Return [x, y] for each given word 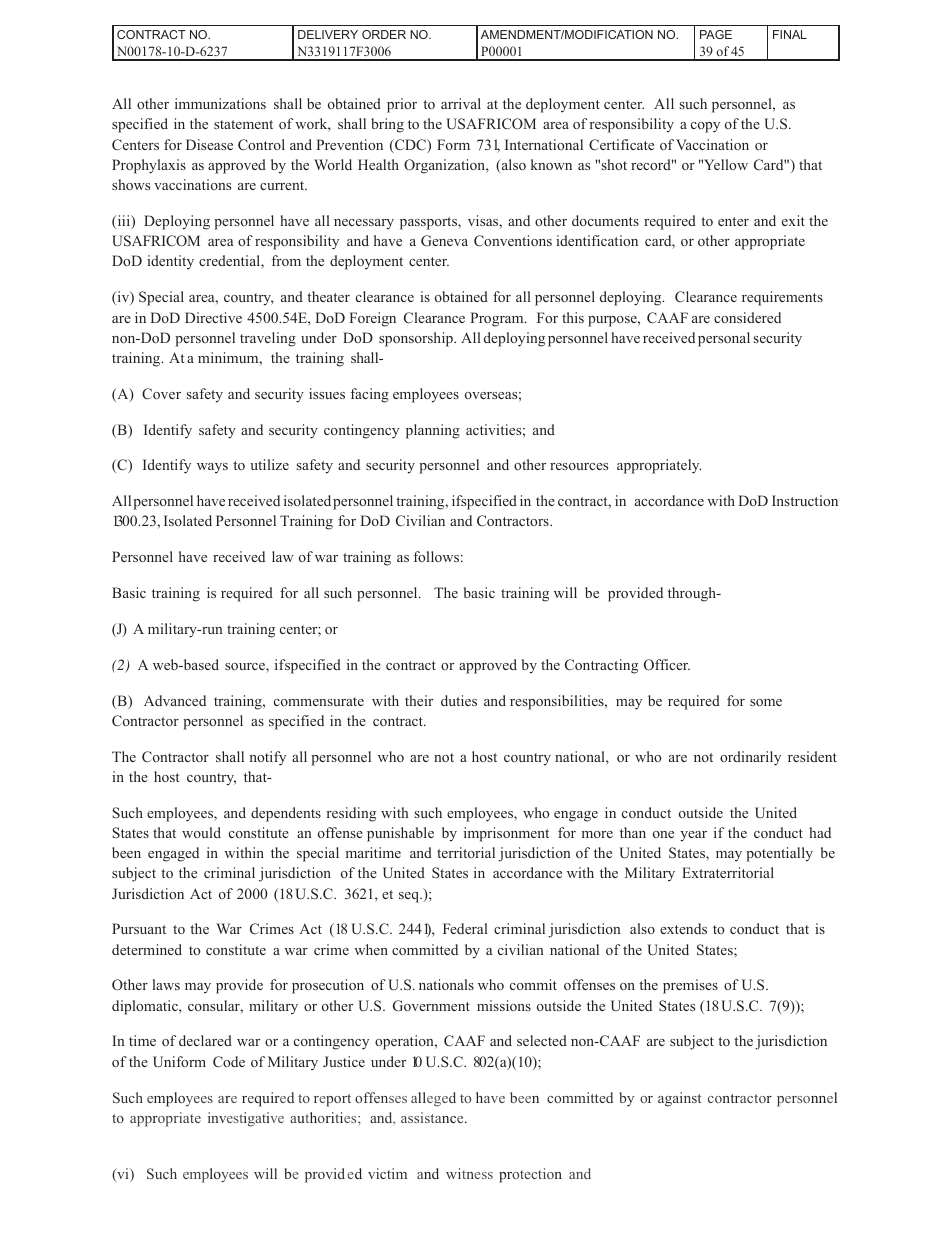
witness [469, 1173]
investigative [246, 1119]
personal [724, 339]
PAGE [716, 34]
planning [433, 431]
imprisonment [506, 834]
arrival [461, 103]
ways [212, 468]
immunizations [220, 103]
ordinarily [750, 758]
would [201, 832]
